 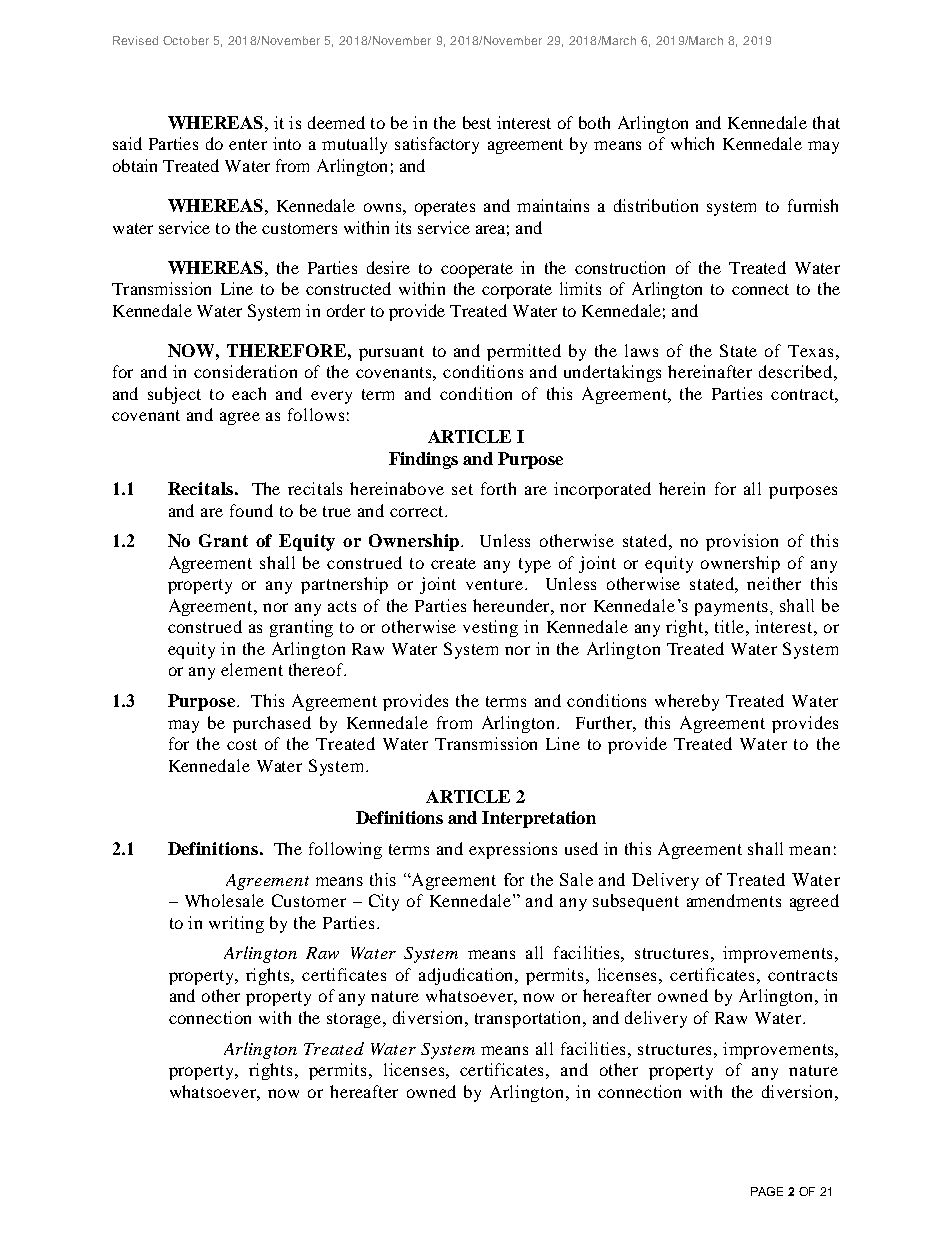 I want to click on permitted, so click(x=524, y=352).
